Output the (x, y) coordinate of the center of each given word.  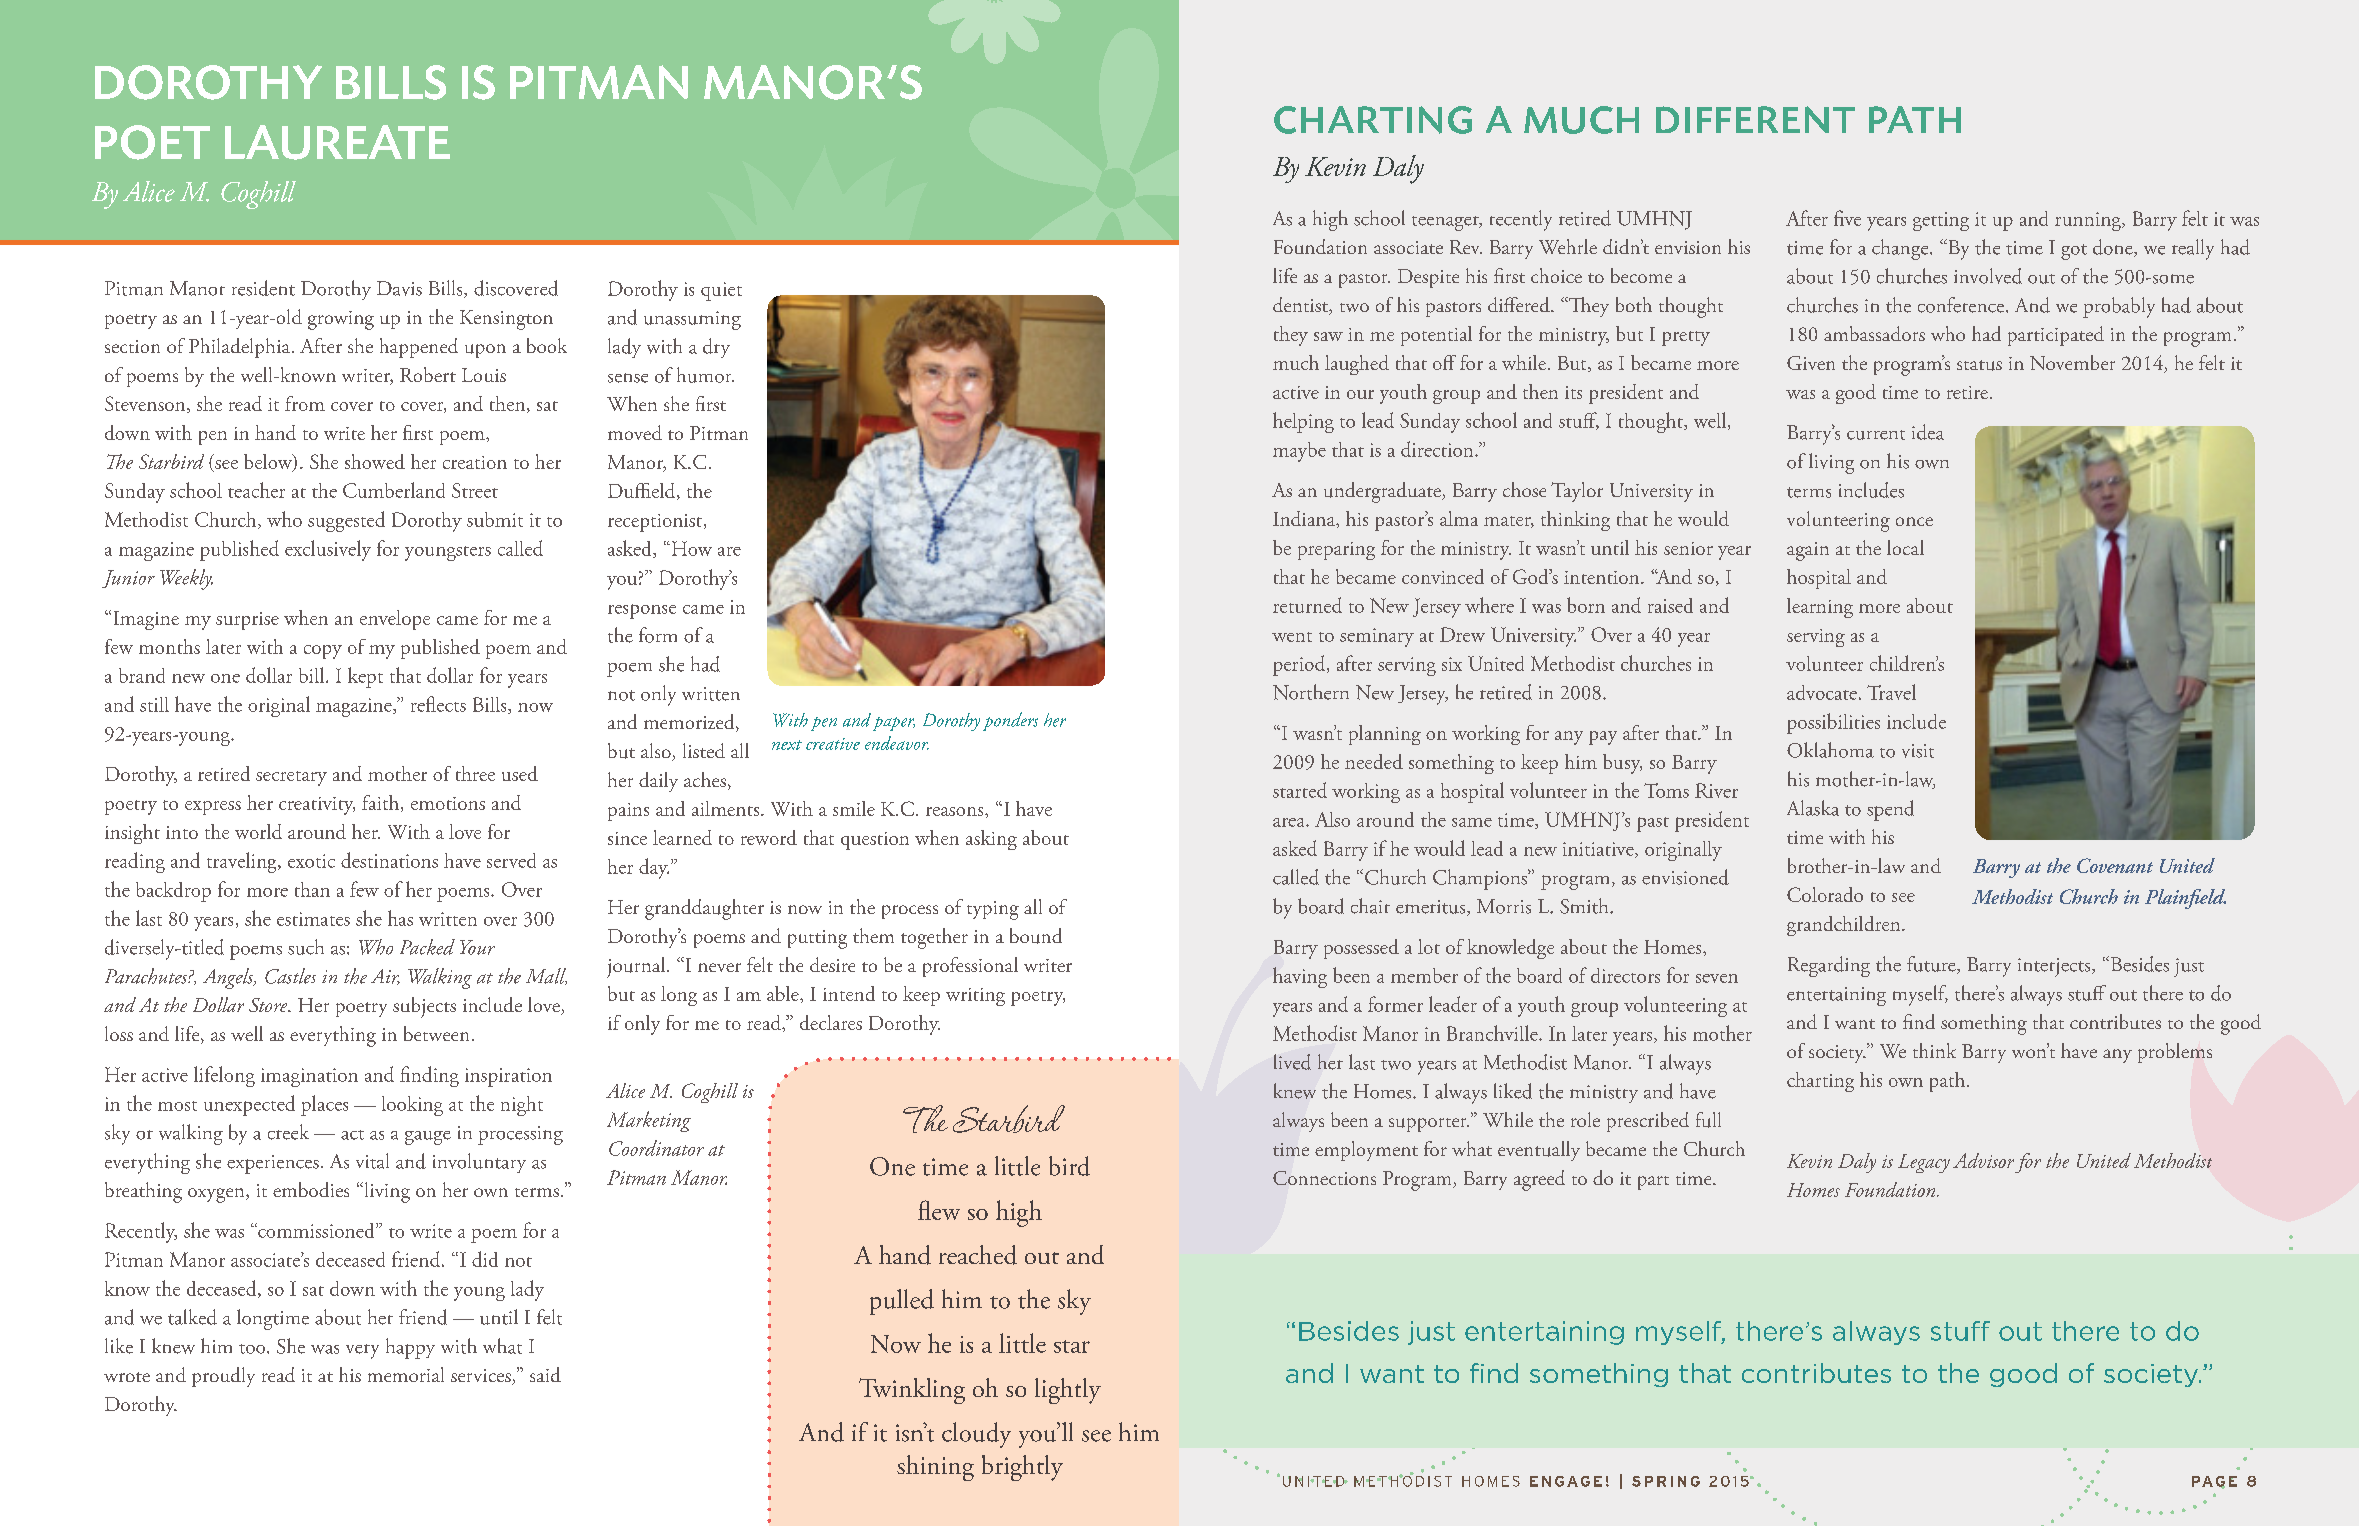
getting (1941, 221)
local (1905, 547)
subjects (424, 1007)
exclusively (328, 550)
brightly (1022, 1468)
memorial (406, 1374)
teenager (1446, 223)
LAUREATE (337, 142)
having (1300, 977)
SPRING (1666, 1481)
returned (1307, 605)
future (1932, 965)
